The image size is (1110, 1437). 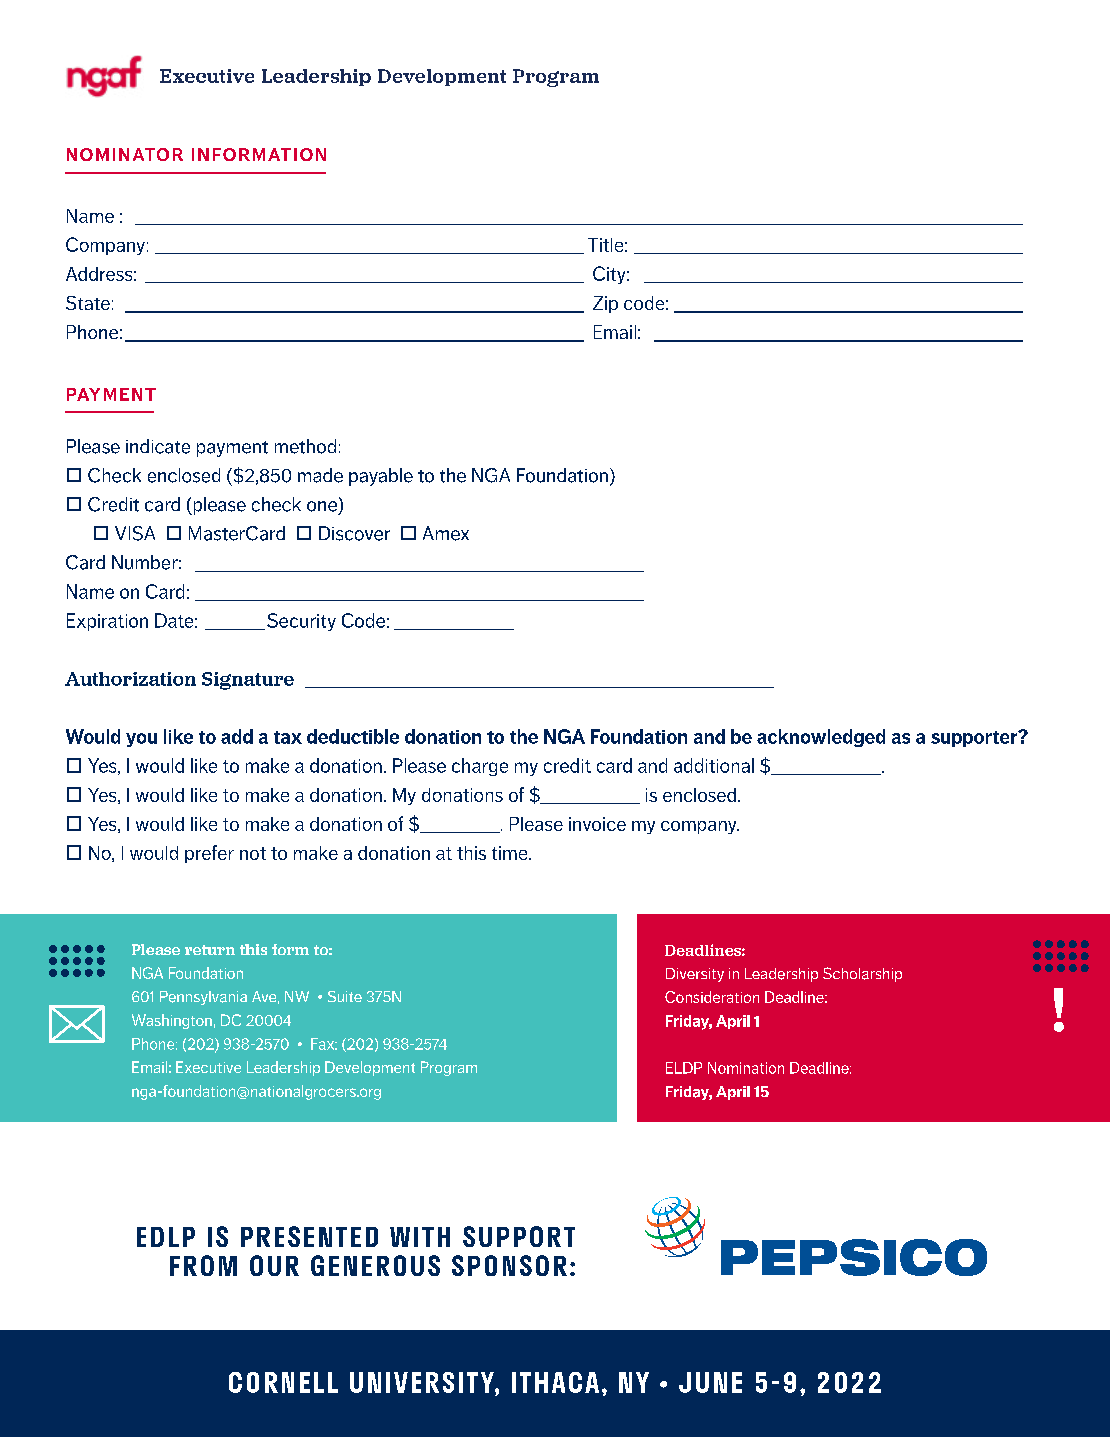 I want to click on UNIVERSITY, so click(x=423, y=1382).
